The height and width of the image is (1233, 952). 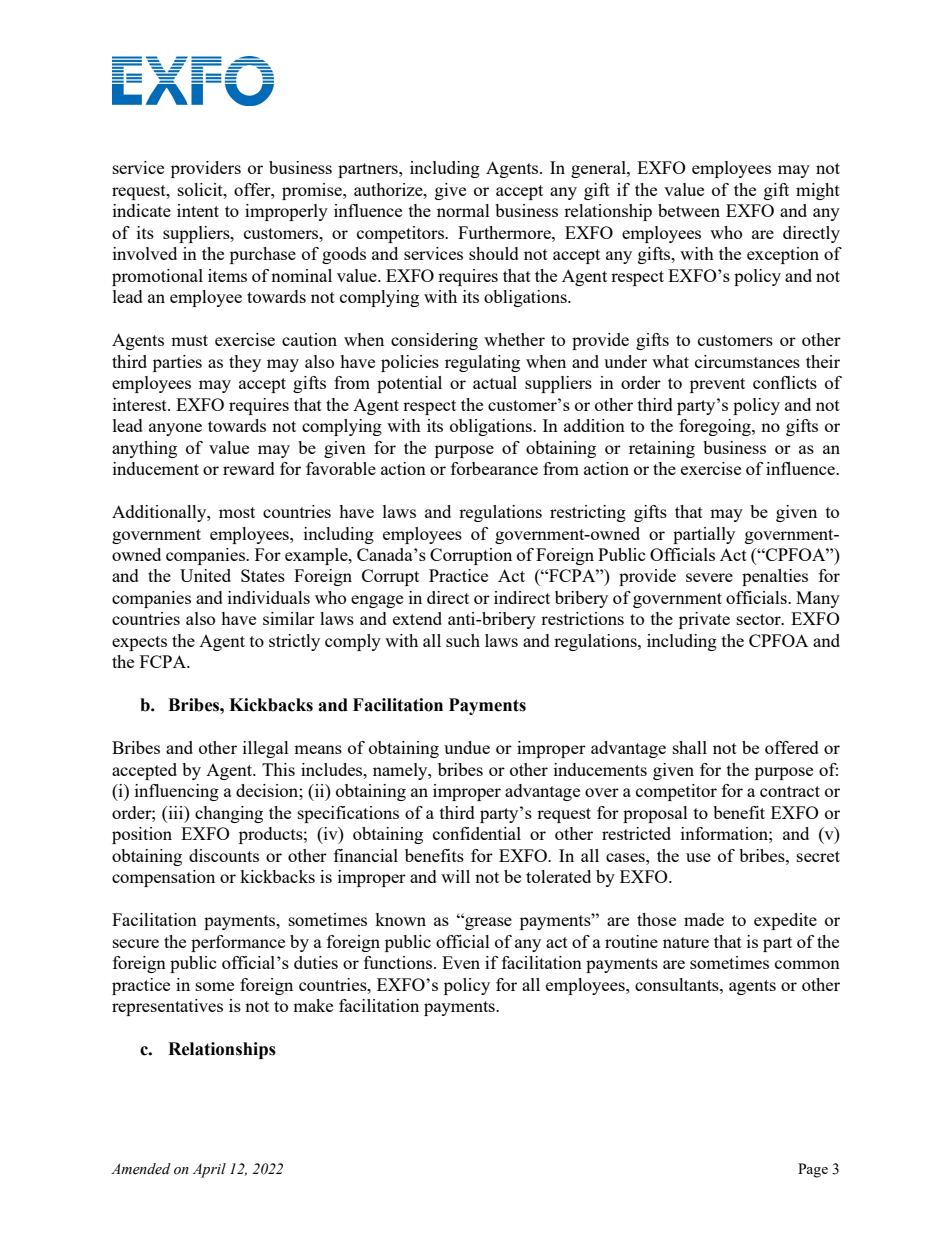 What do you see at coordinates (209, 1170) in the image?
I see `April` at bounding box center [209, 1170].
